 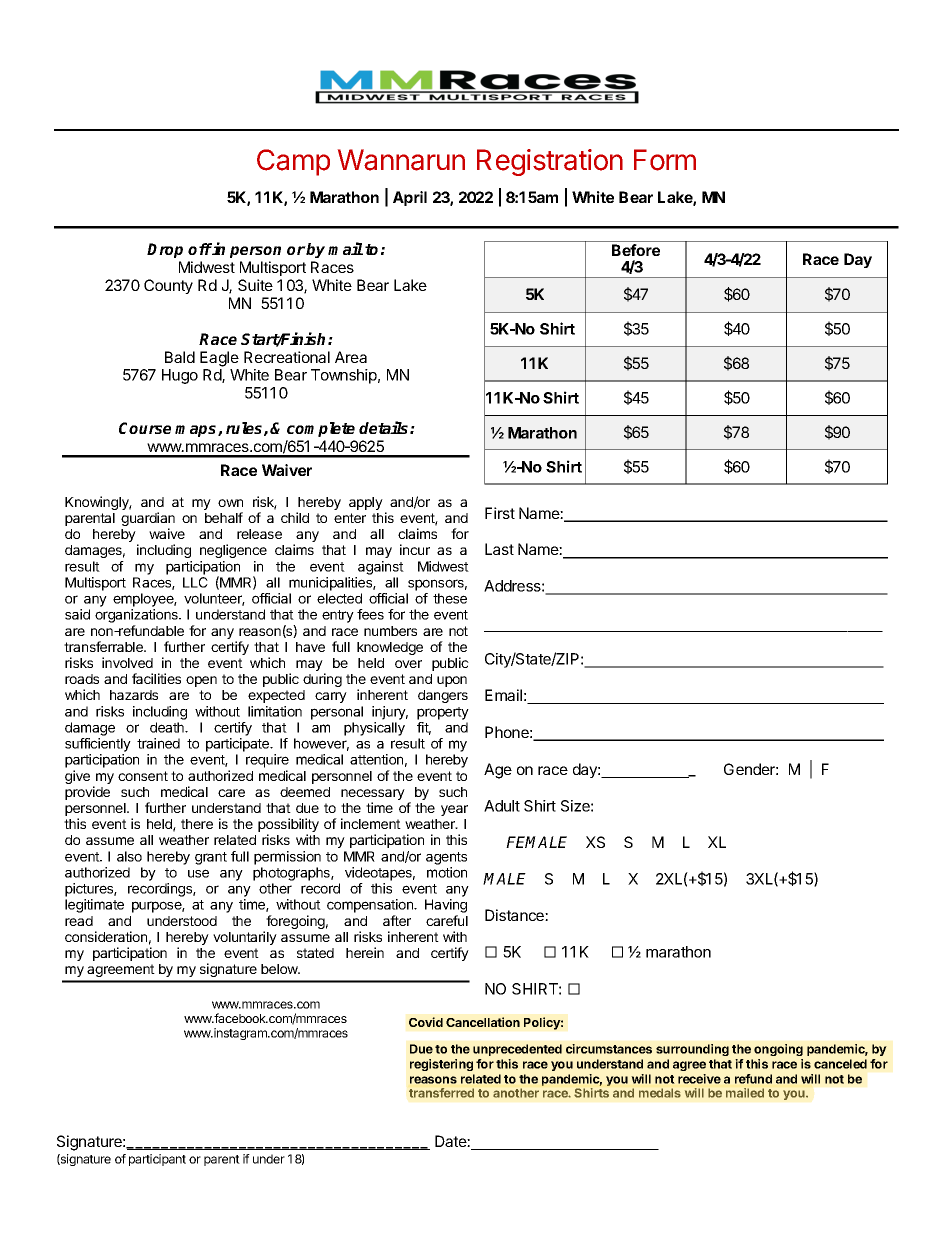 What do you see at coordinates (195, 582) in the image?
I see `LLC` at bounding box center [195, 582].
